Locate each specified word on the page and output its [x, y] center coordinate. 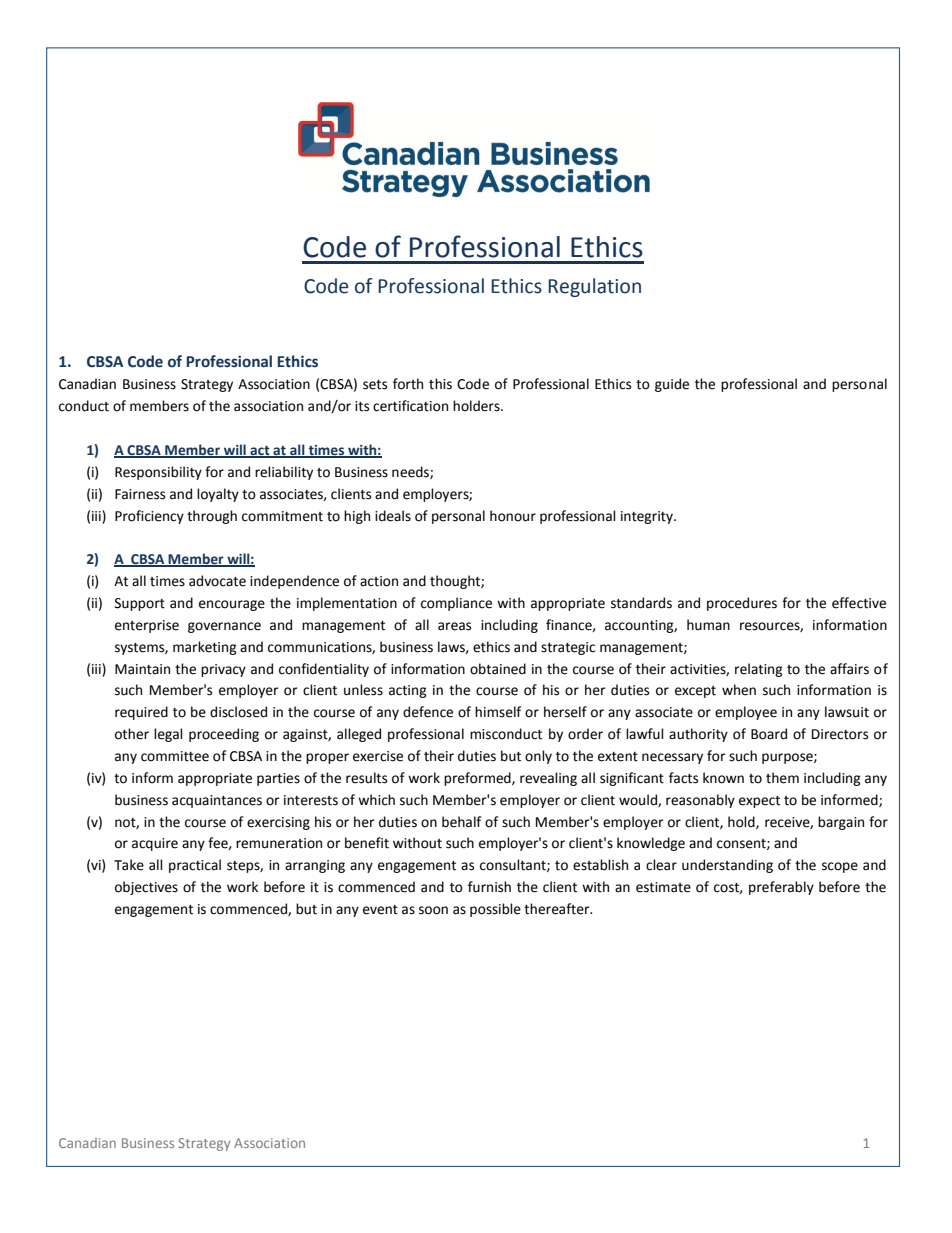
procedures [742, 604]
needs [411, 472]
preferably [781, 888]
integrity [648, 517]
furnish [489, 887]
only [538, 757]
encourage [232, 605]
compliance [456, 604]
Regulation [594, 287]
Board [769, 734]
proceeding [224, 735]
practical [195, 866]
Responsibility [158, 473]
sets [375, 385]
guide [672, 385]
